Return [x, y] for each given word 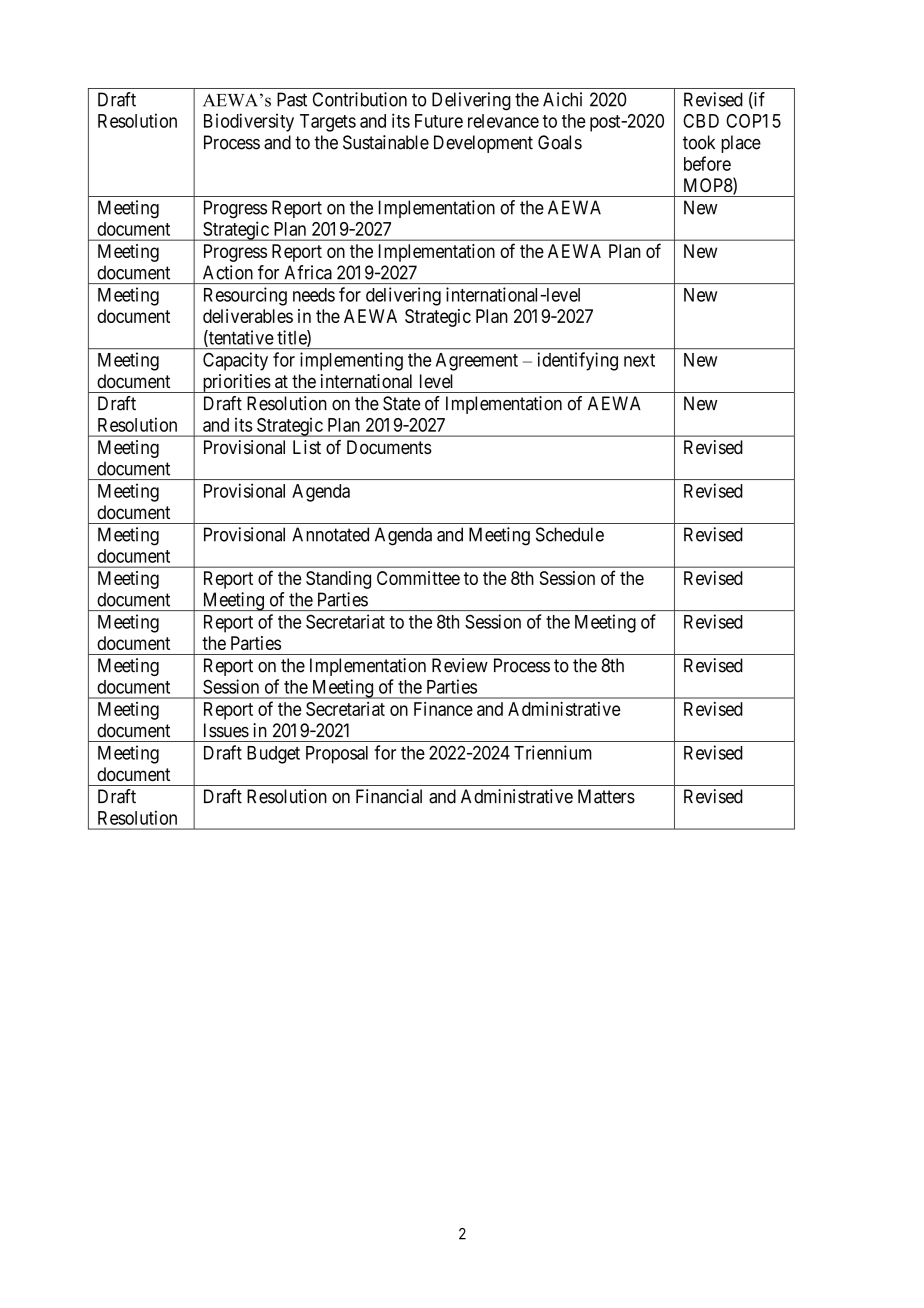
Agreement [477, 362]
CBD [701, 121]
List [307, 447]
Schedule [570, 534]
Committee [418, 578]
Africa [308, 272]
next [639, 360]
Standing [338, 580]
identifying [577, 361]
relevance [503, 121]
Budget [273, 755]
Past [292, 99]
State [401, 403]
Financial [389, 796]
